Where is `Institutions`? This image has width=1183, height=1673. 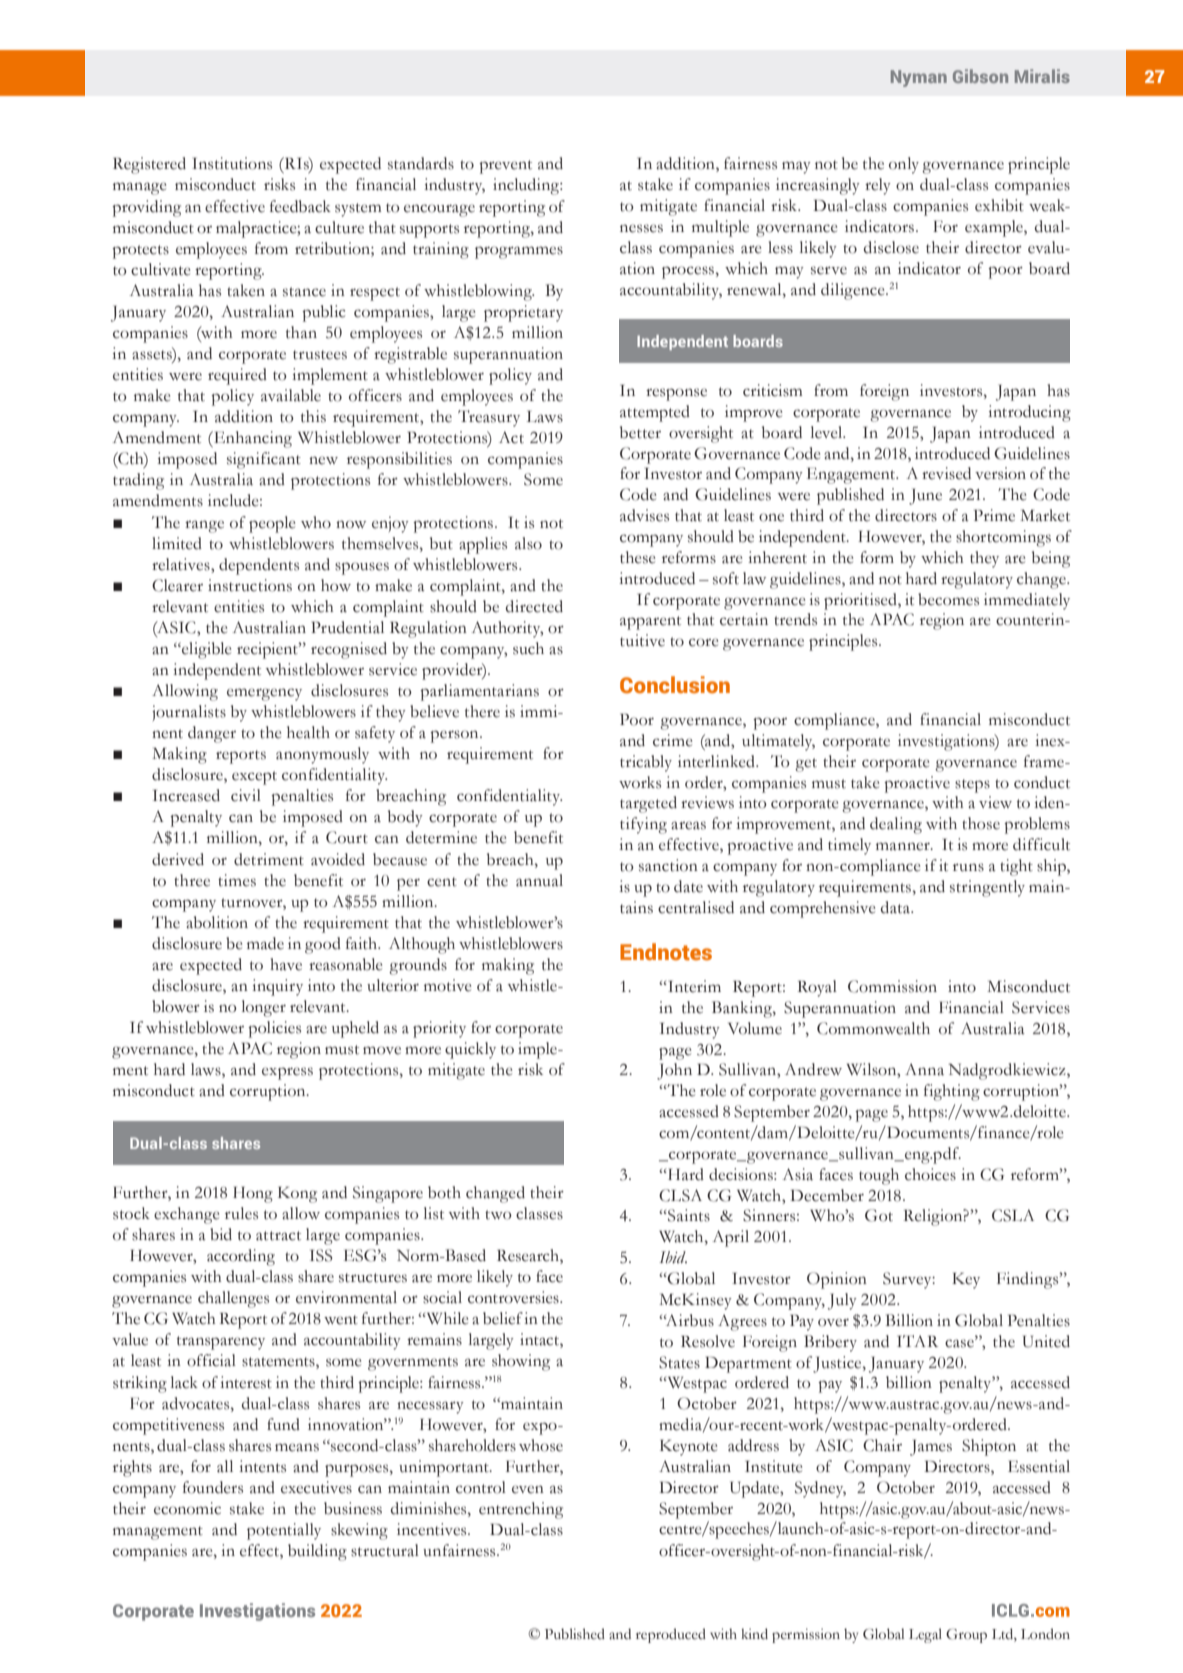 Institutions is located at coordinates (232, 163).
